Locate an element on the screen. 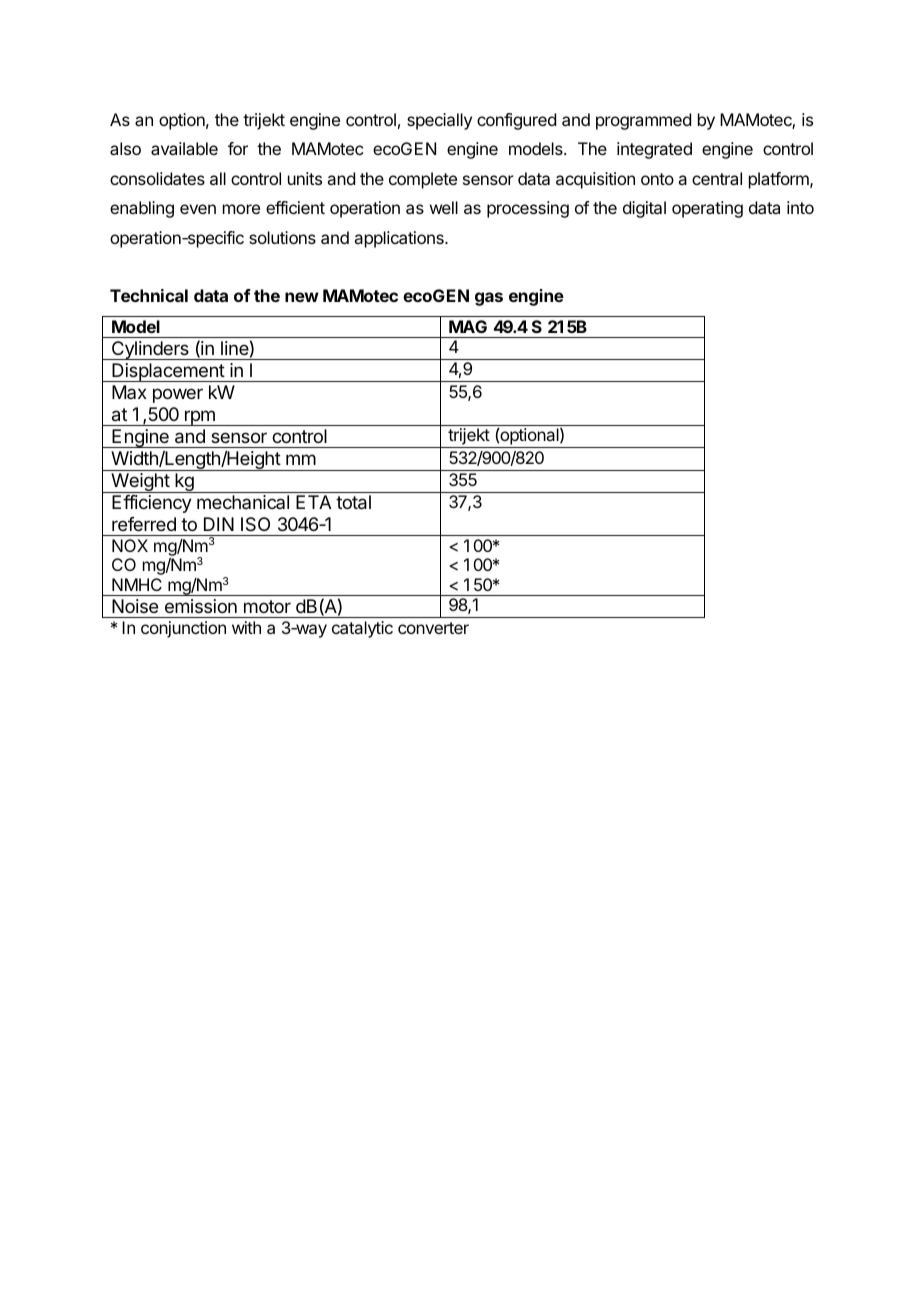  DIN is located at coordinates (219, 524).
